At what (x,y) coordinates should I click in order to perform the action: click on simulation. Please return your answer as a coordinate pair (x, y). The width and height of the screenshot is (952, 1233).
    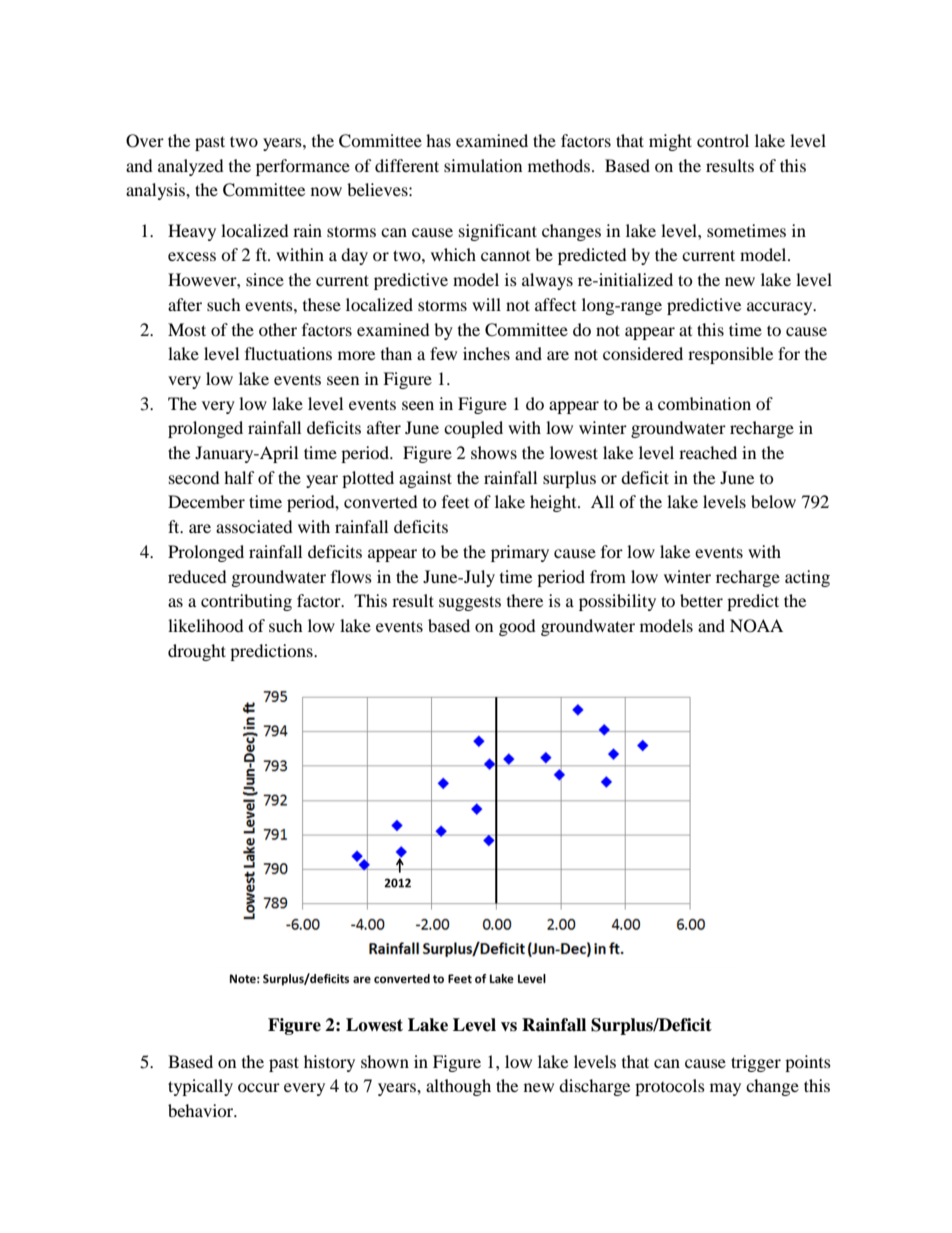
    Looking at the image, I should click on (483, 165).
